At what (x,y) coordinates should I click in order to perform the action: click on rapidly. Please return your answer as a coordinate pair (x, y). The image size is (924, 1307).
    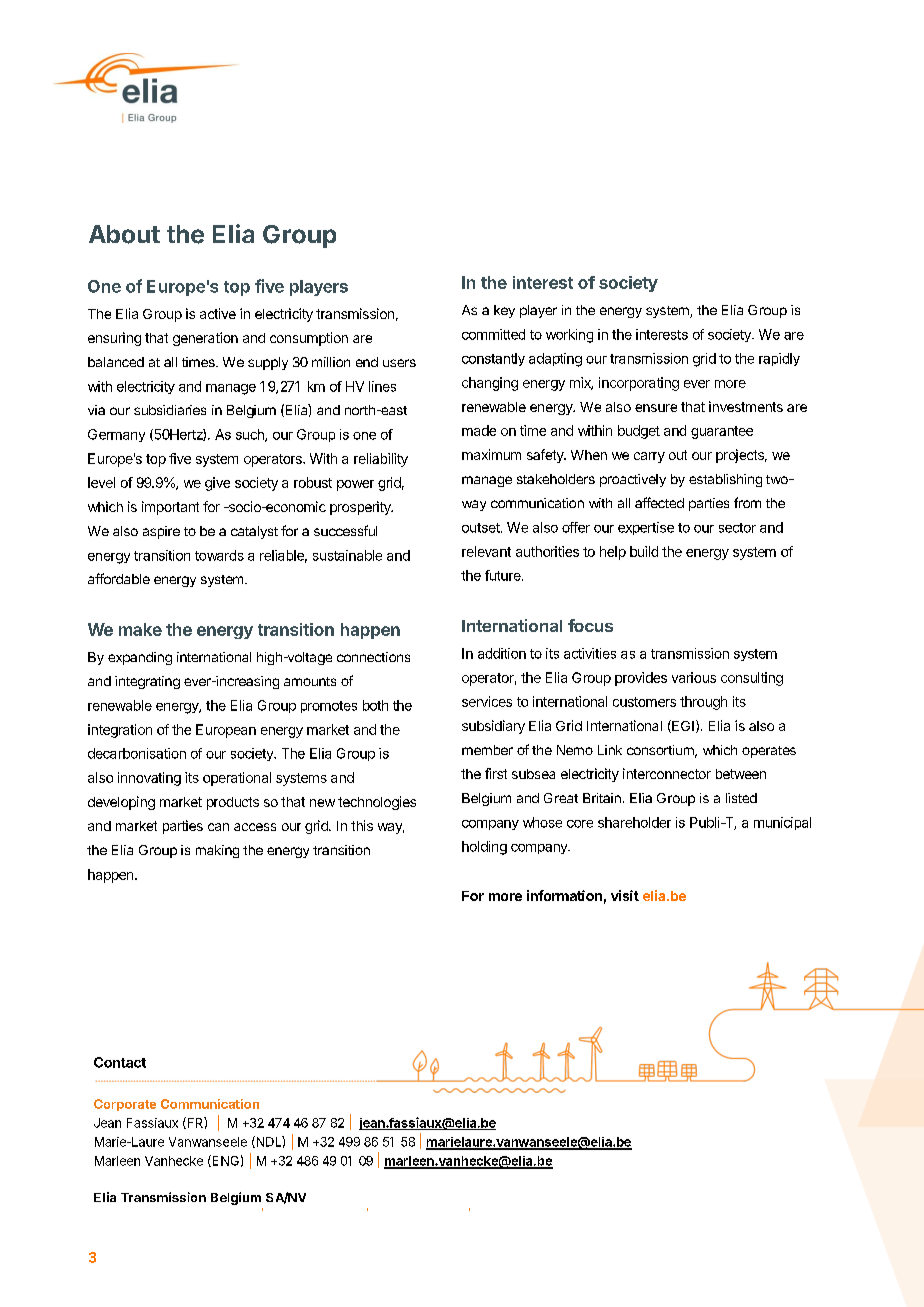
    Looking at the image, I should click on (779, 359).
